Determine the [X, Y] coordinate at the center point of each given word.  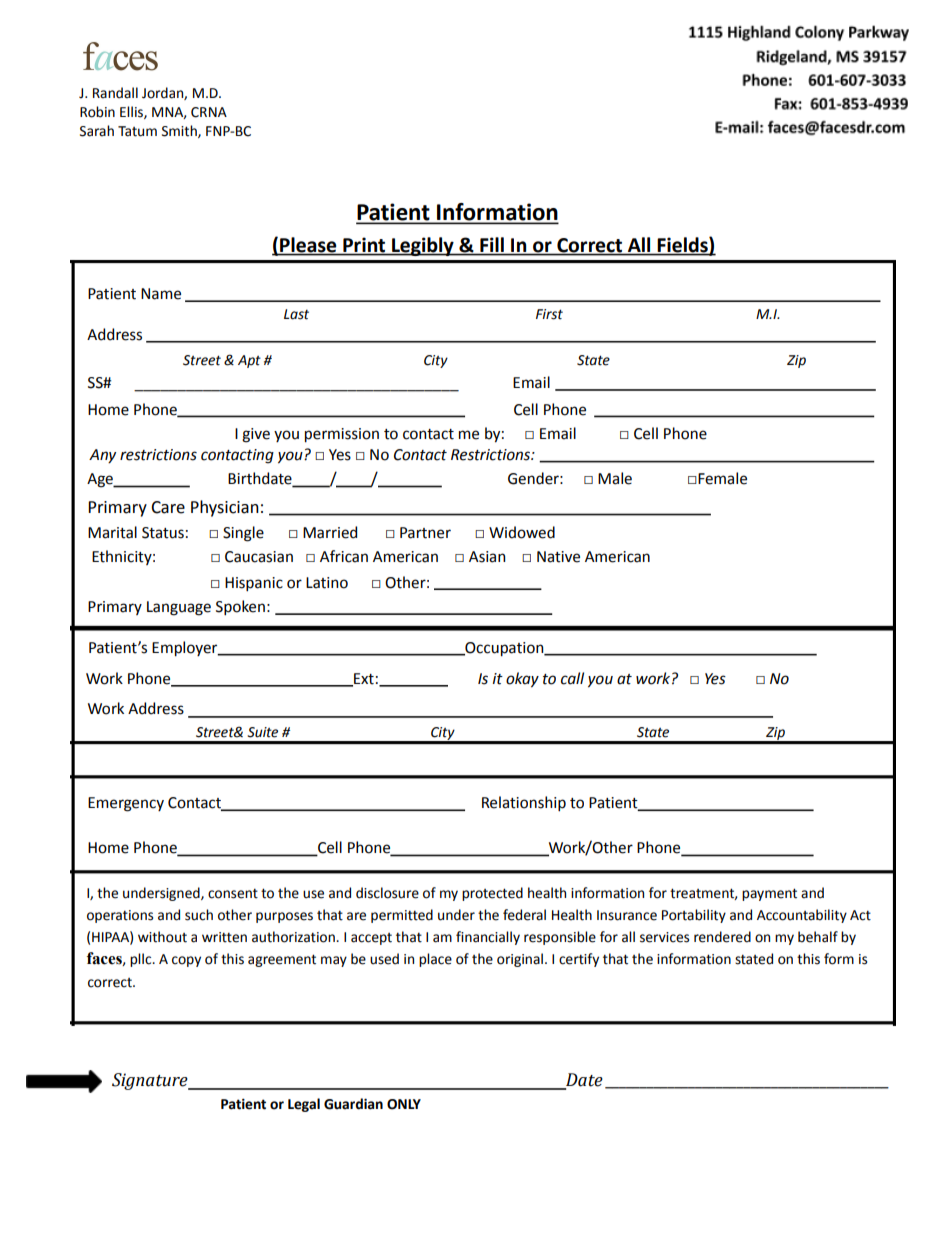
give [256, 435]
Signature [151, 1081]
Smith [180, 131]
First [549, 314]
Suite [262, 732]
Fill [492, 244]
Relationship [524, 803]
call [572, 678]
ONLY [404, 1104]
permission [342, 435]
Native [558, 557]
